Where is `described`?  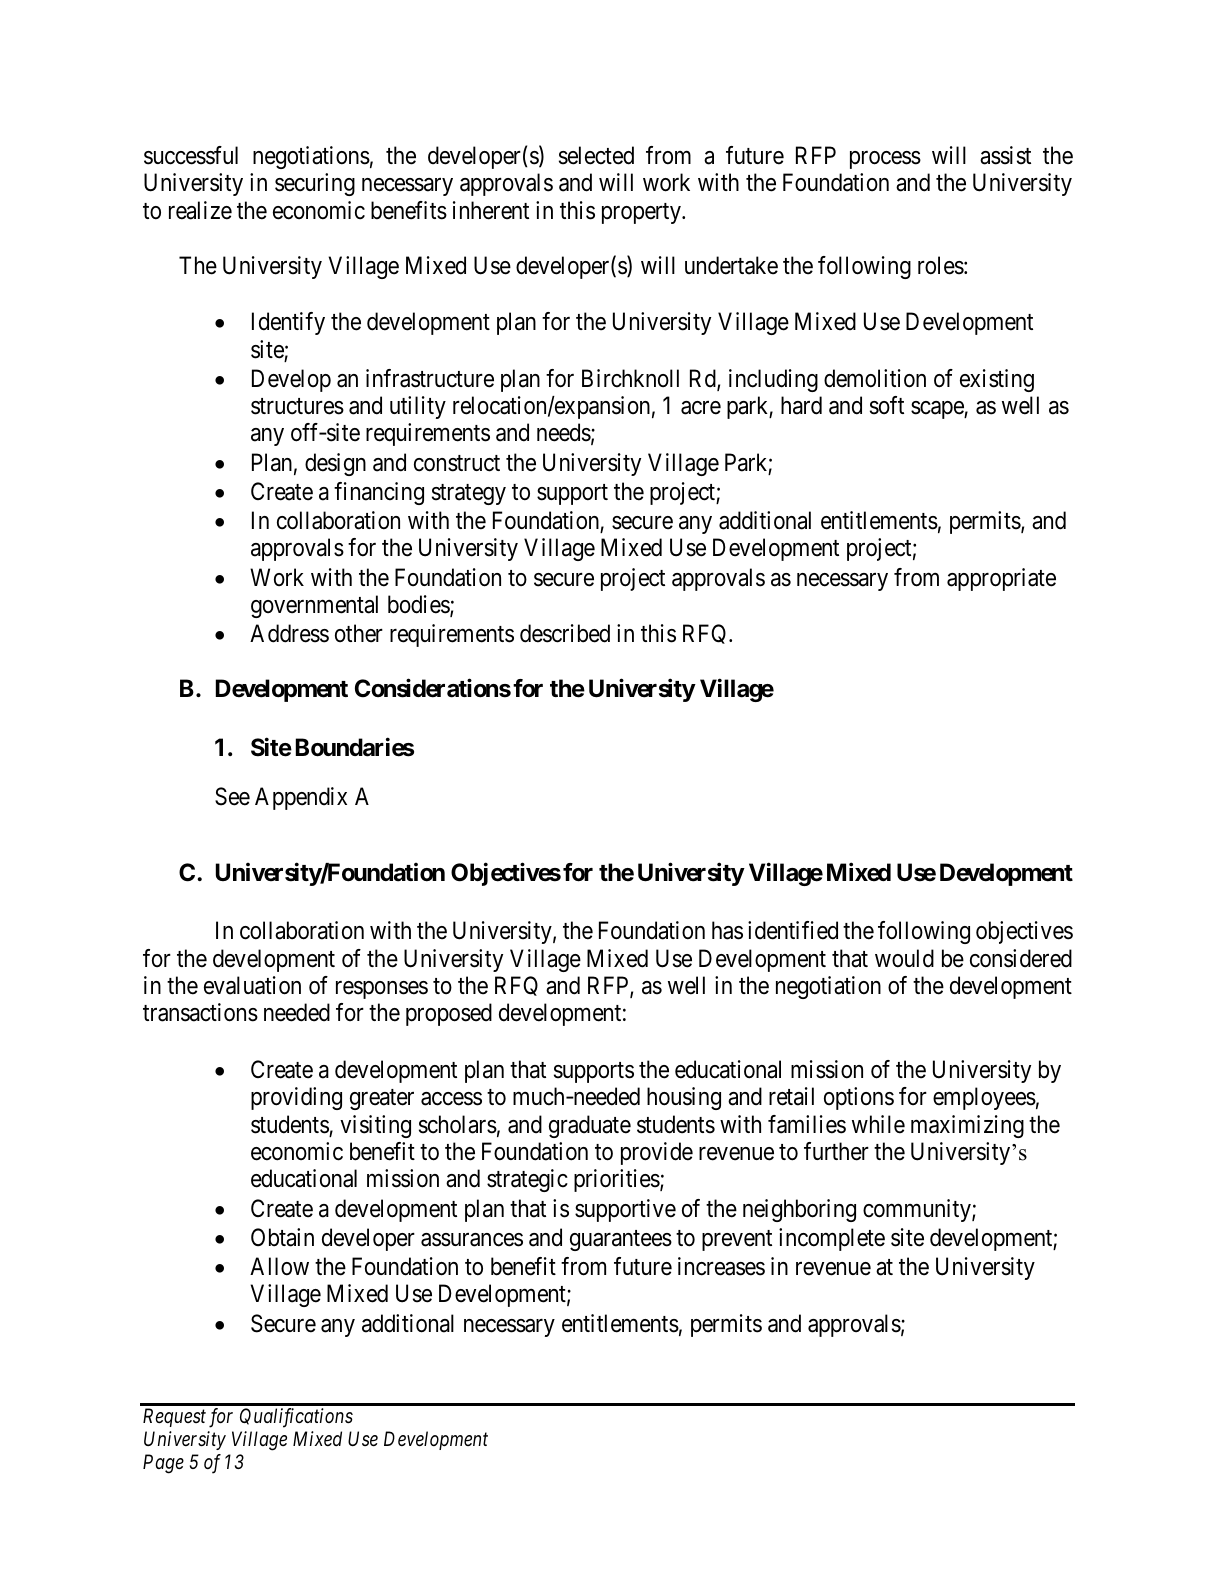 described is located at coordinates (565, 633).
